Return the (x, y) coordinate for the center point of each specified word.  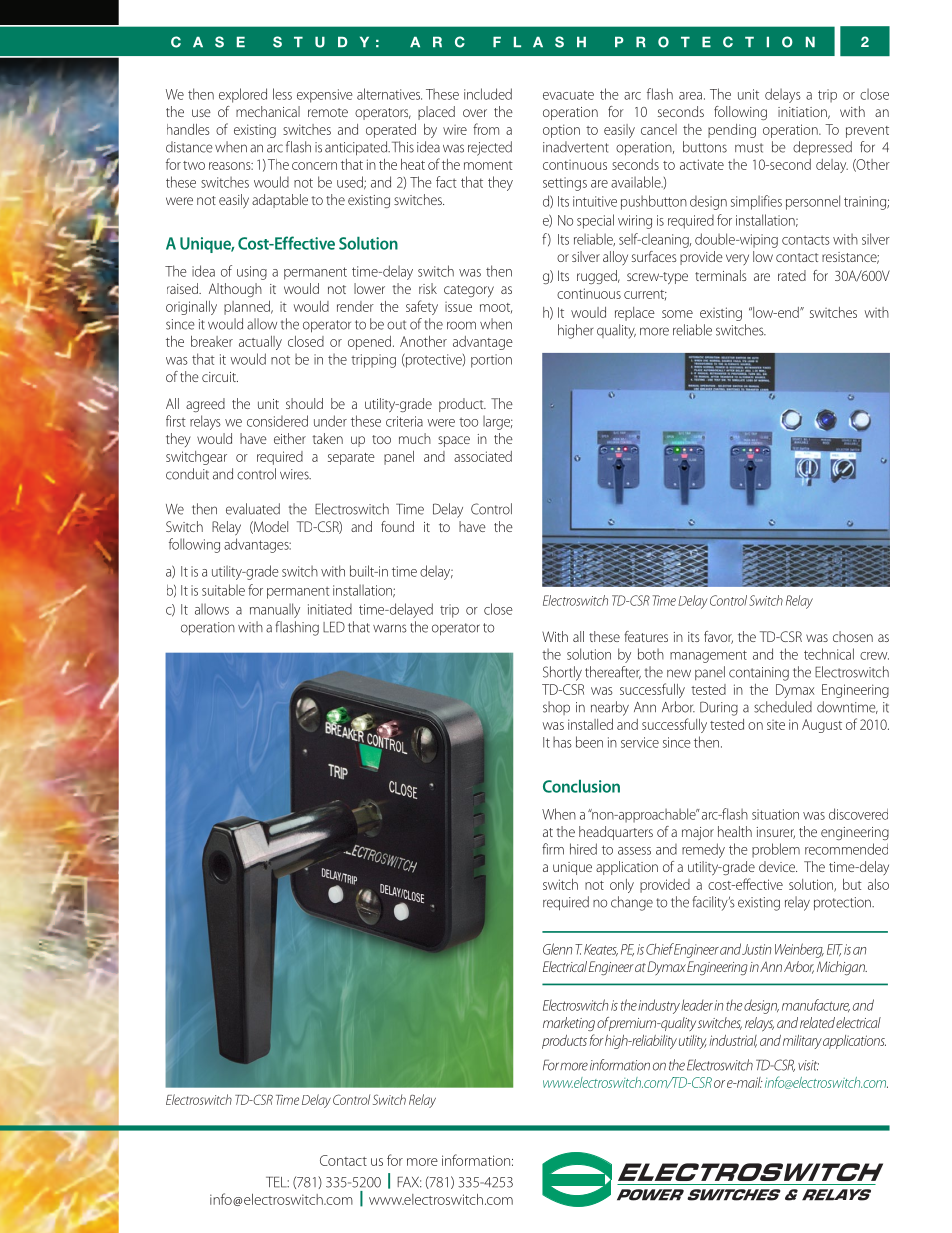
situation (775, 814)
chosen (853, 636)
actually (260, 343)
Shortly (562, 673)
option (561, 131)
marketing (569, 1024)
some (677, 314)
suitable (223, 590)
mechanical (268, 111)
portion (491, 361)
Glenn (557, 949)
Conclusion (581, 786)
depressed (822, 148)
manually (275, 610)
